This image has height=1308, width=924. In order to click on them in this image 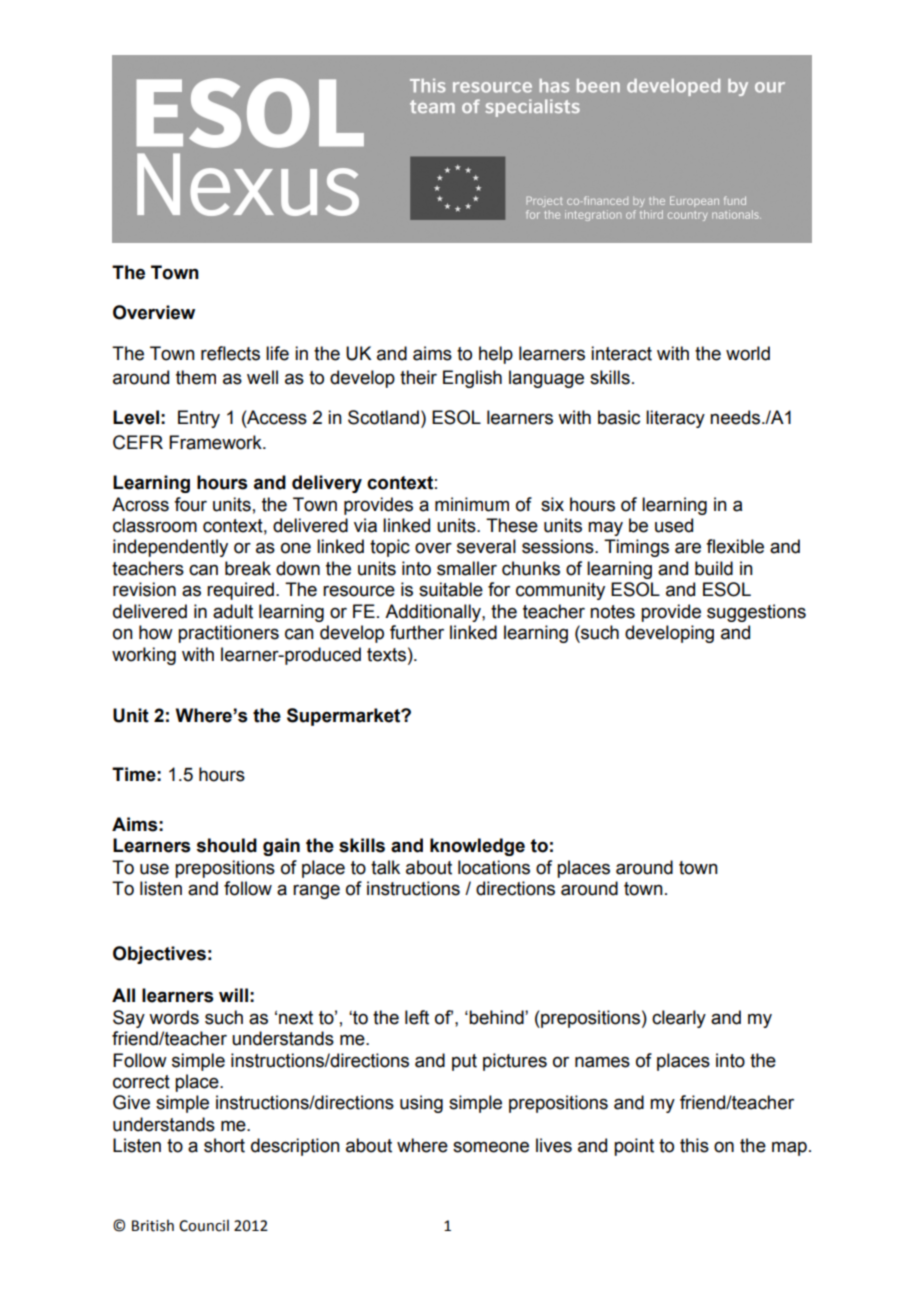, I will do `click(196, 377)`.
